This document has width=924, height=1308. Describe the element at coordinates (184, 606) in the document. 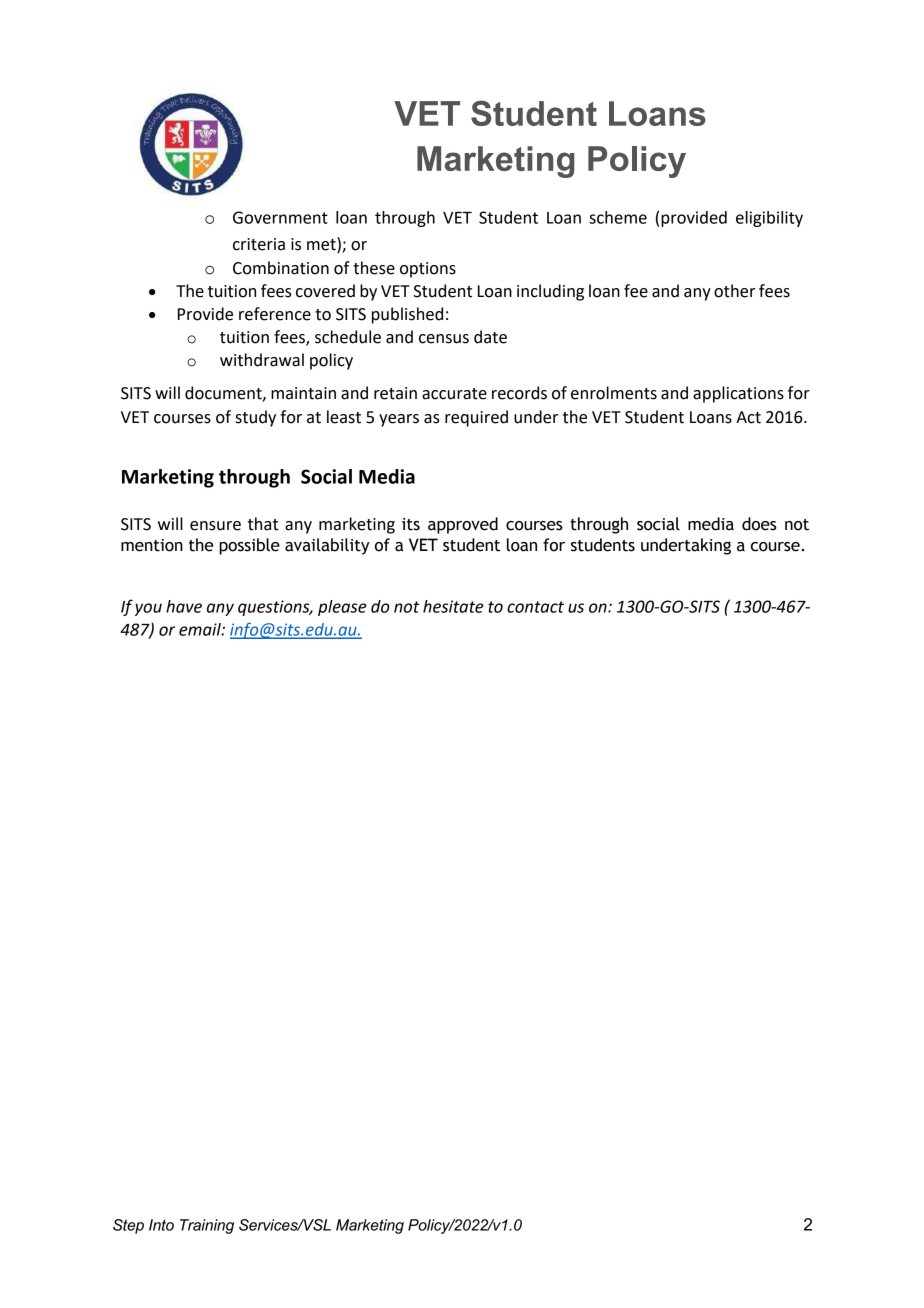

I see `have` at that location.
